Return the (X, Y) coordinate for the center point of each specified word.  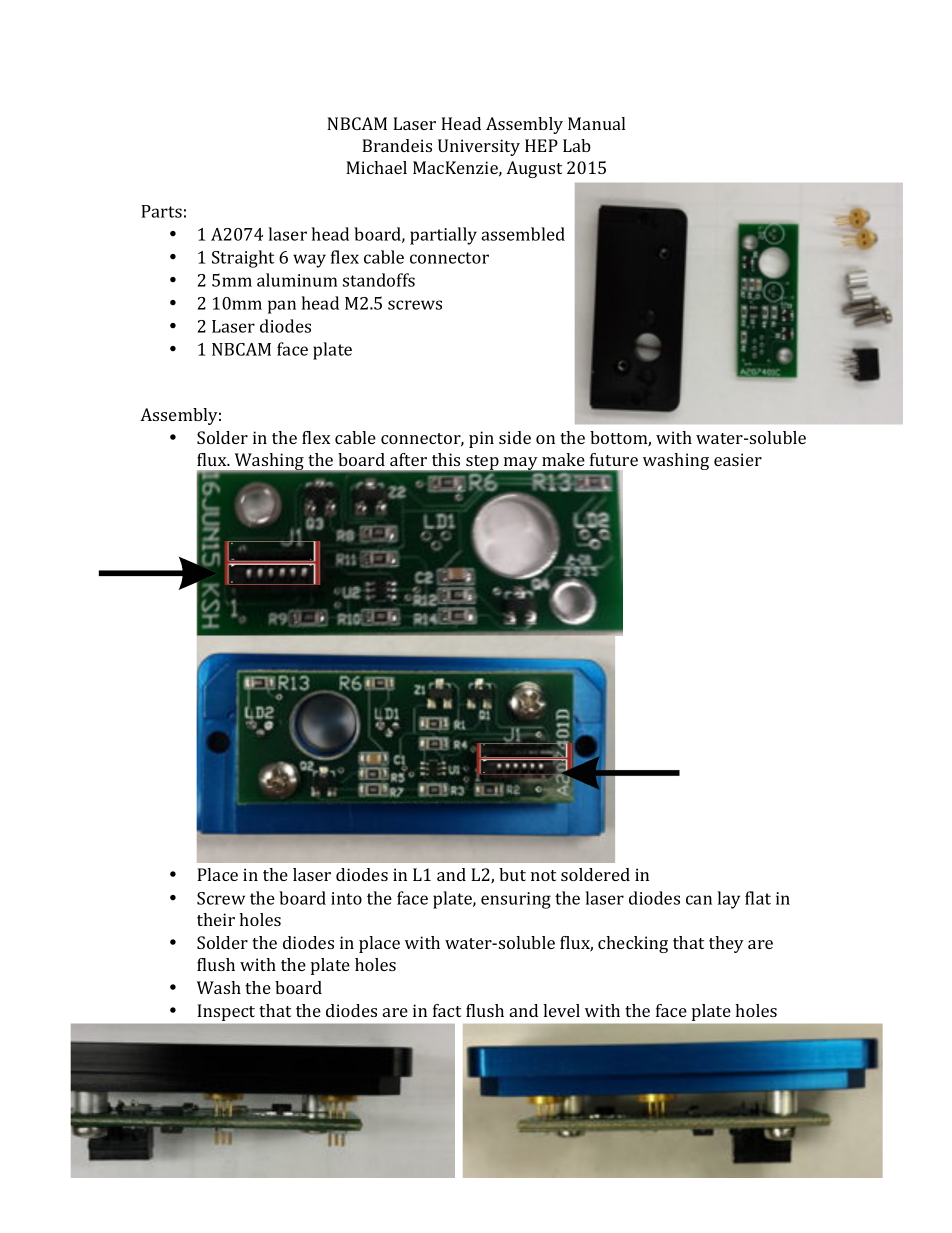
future (614, 459)
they (726, 944)
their (216, 919)
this (446, 459)
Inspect (226, 1012)
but (512, 874)
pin (481, 439)
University (479, 147)
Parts (161, 211)
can (699, 900)
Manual (596, 123)
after (408, 459)
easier (738, 459)
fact (447, 1010)
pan (282, 307)
